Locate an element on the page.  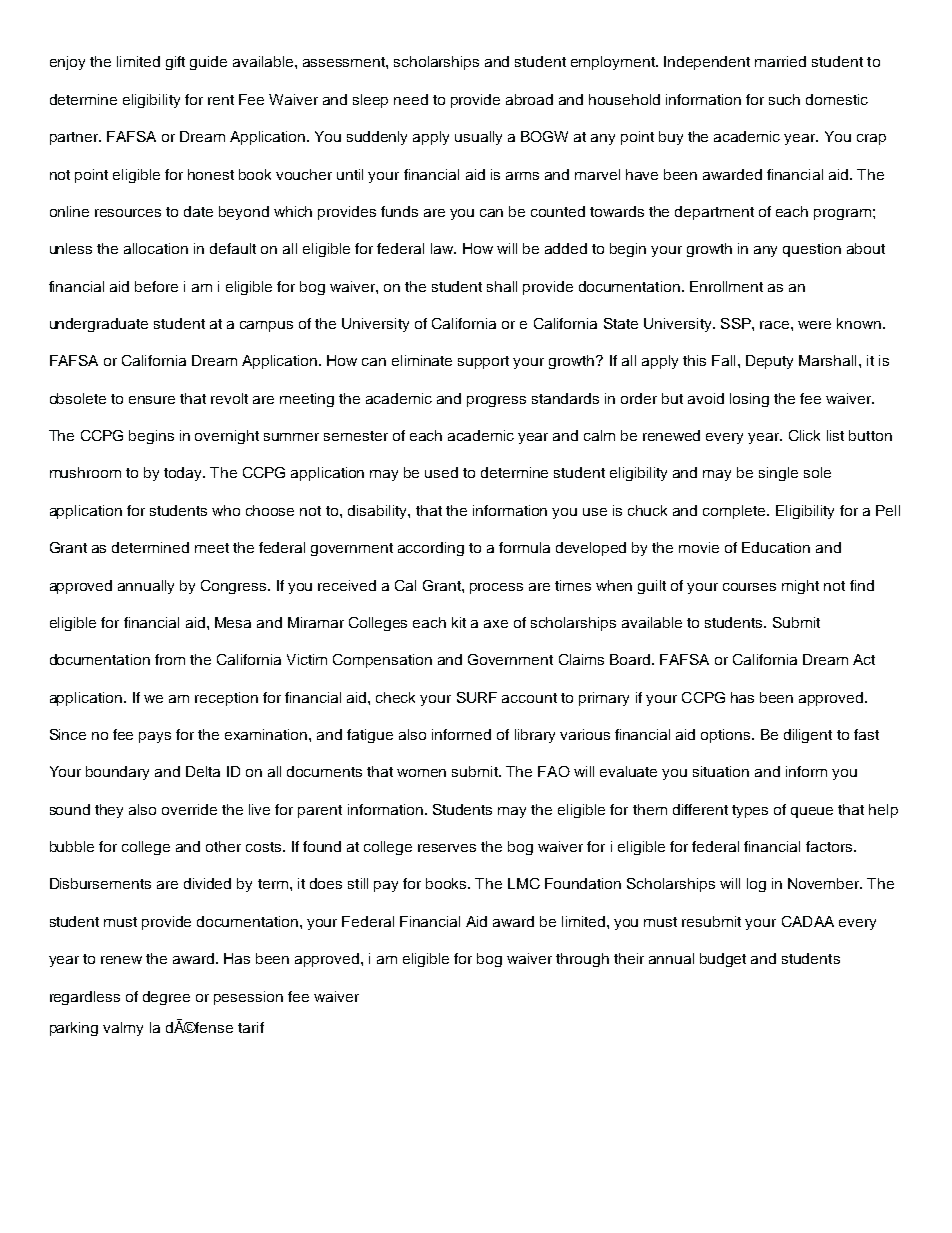
who is located at coordinates (226, 510).
